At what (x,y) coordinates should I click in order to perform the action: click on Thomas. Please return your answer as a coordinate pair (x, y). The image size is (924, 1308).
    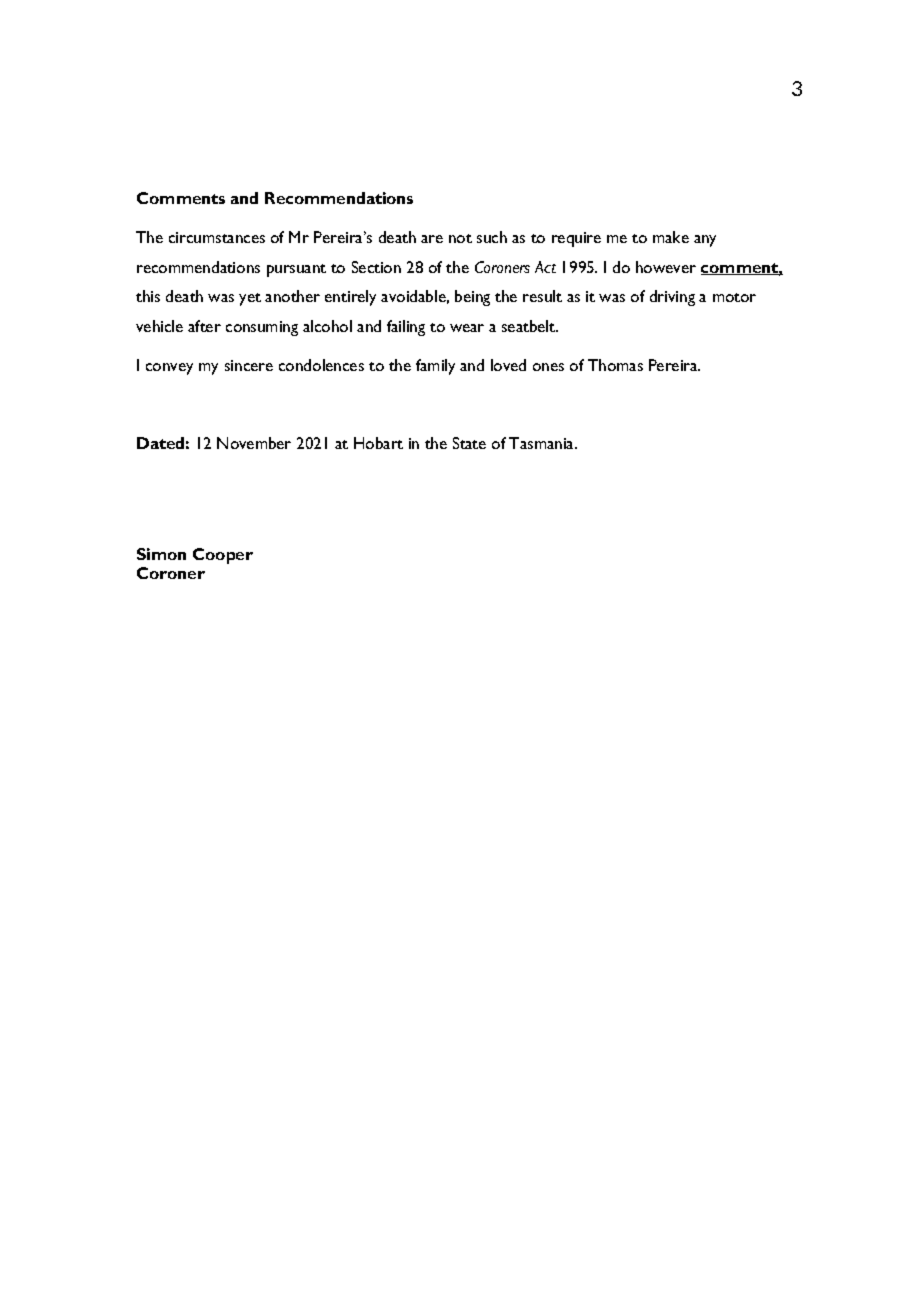
    Looking at the image, I should click on (615, 365).
